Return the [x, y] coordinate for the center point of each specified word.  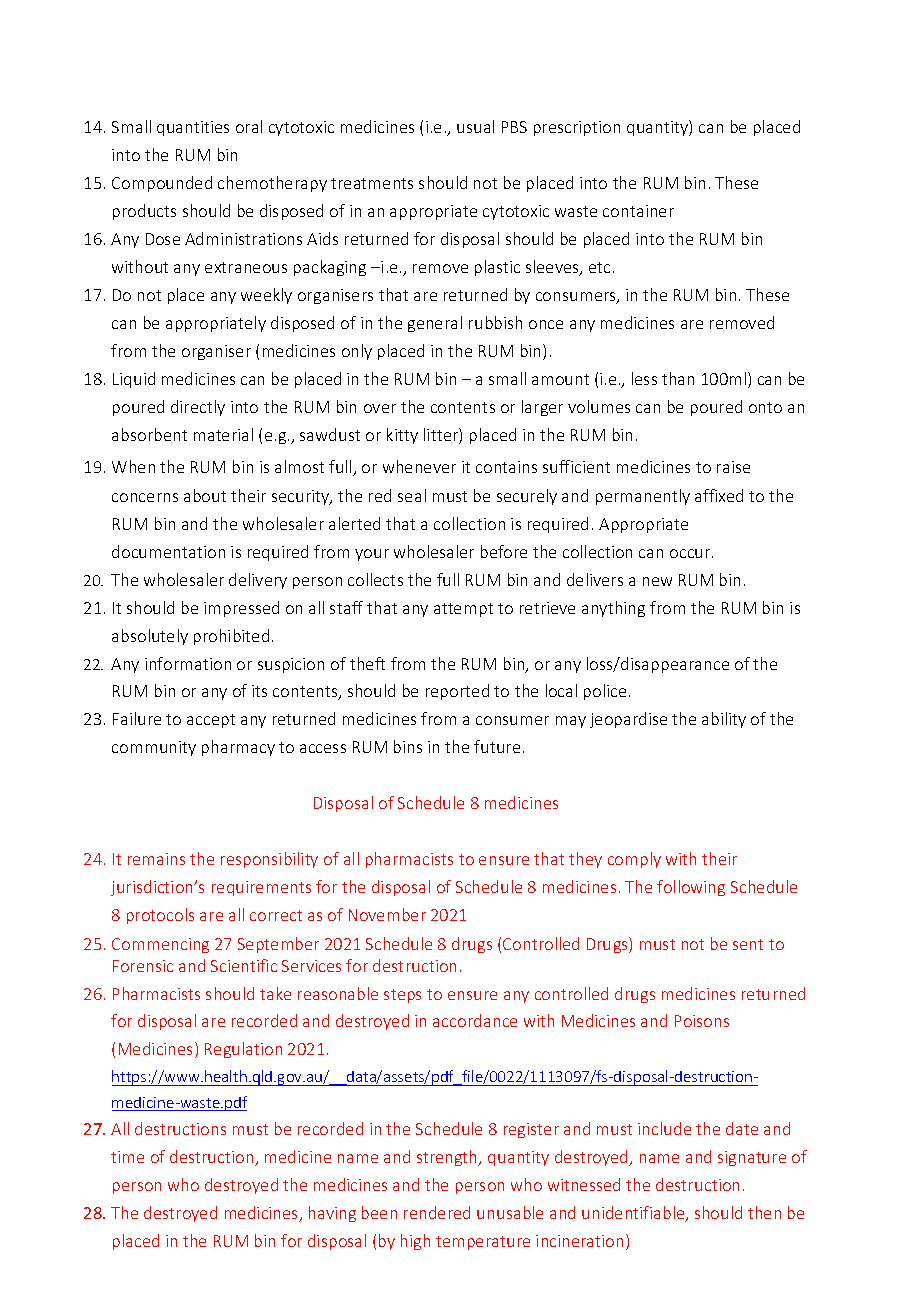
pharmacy [238, 748]
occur [691, 553]
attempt [463, 610]
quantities [193, 128]
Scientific [244, 965]
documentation [168, 551]
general [435, 324]
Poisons [702, 1021]
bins [408, 746]
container [638, 211]
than [678, 378]
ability [724, 720]
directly [198, 408]
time [127, 1157]
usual [475, 126]
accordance [475, 1020]
